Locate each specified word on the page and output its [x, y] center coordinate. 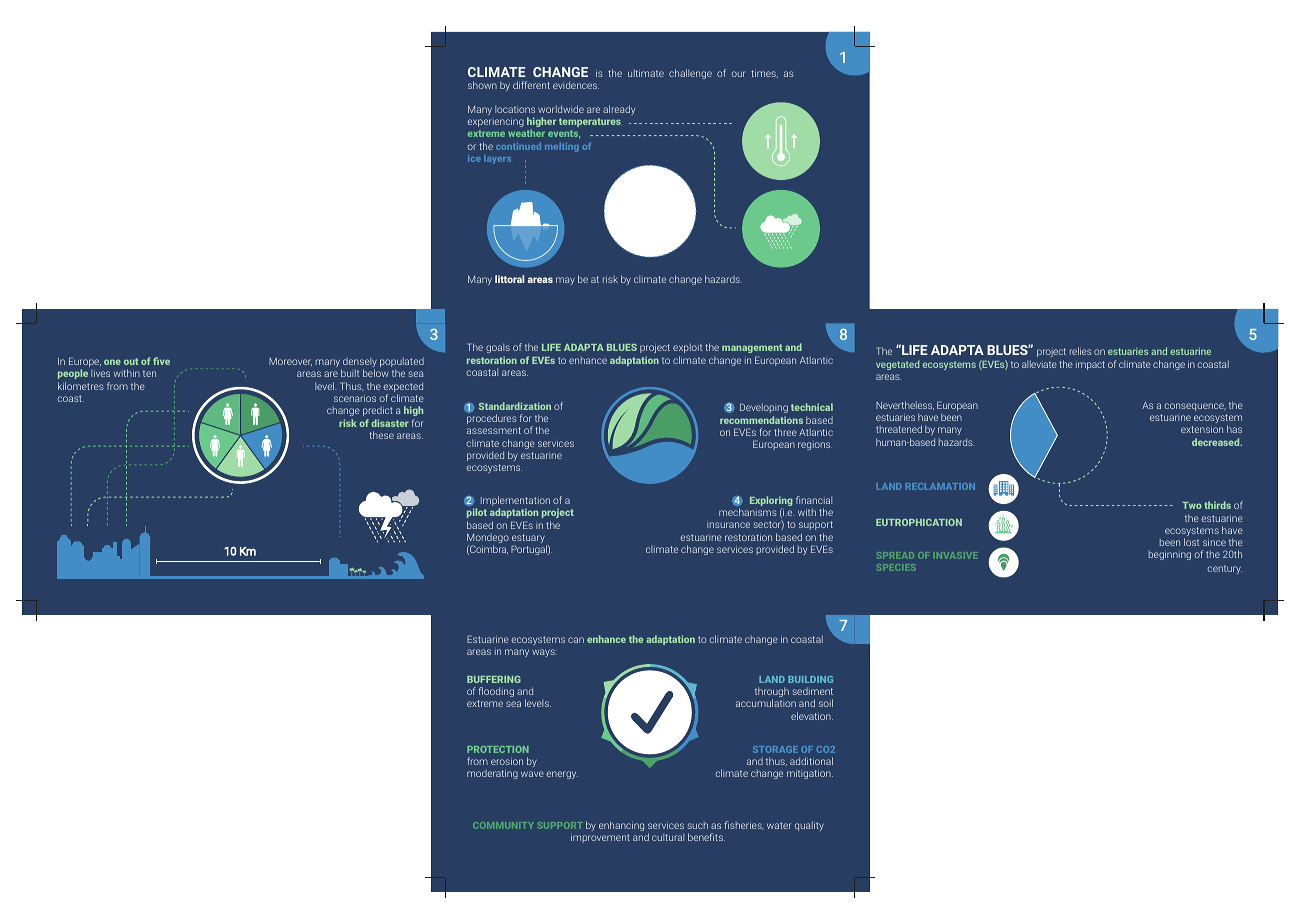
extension [1202, 429]
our [738, 74]
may [565, 281]
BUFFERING [494, 679]
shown [482, 85]
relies [1081, 351]
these [382, 435]
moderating [492, 774]
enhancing [621, 826]
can [576, 640]
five [161, 361]
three [785, 432]
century [1225, 569]
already [619, 110]
